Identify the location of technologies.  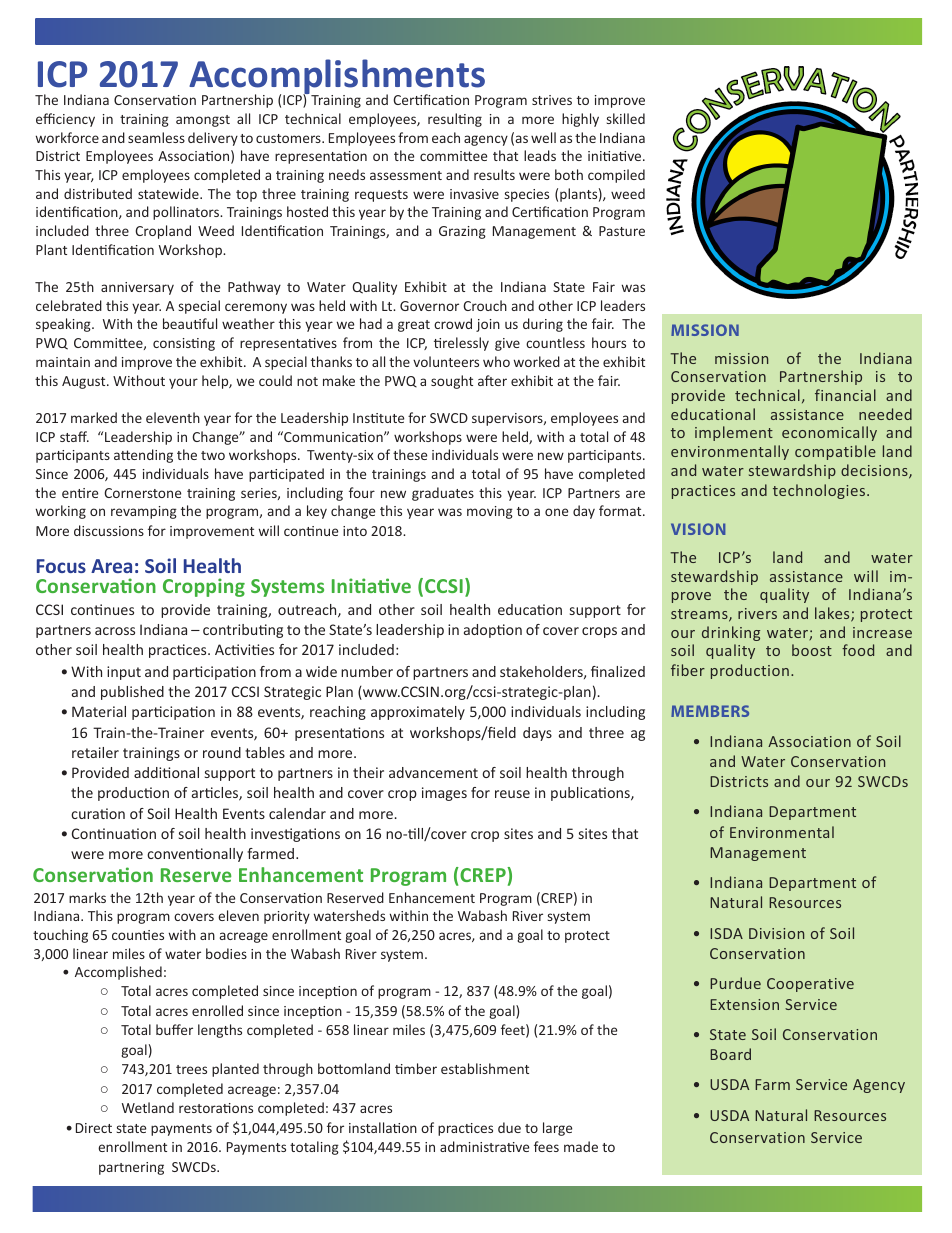
(819, 491).
